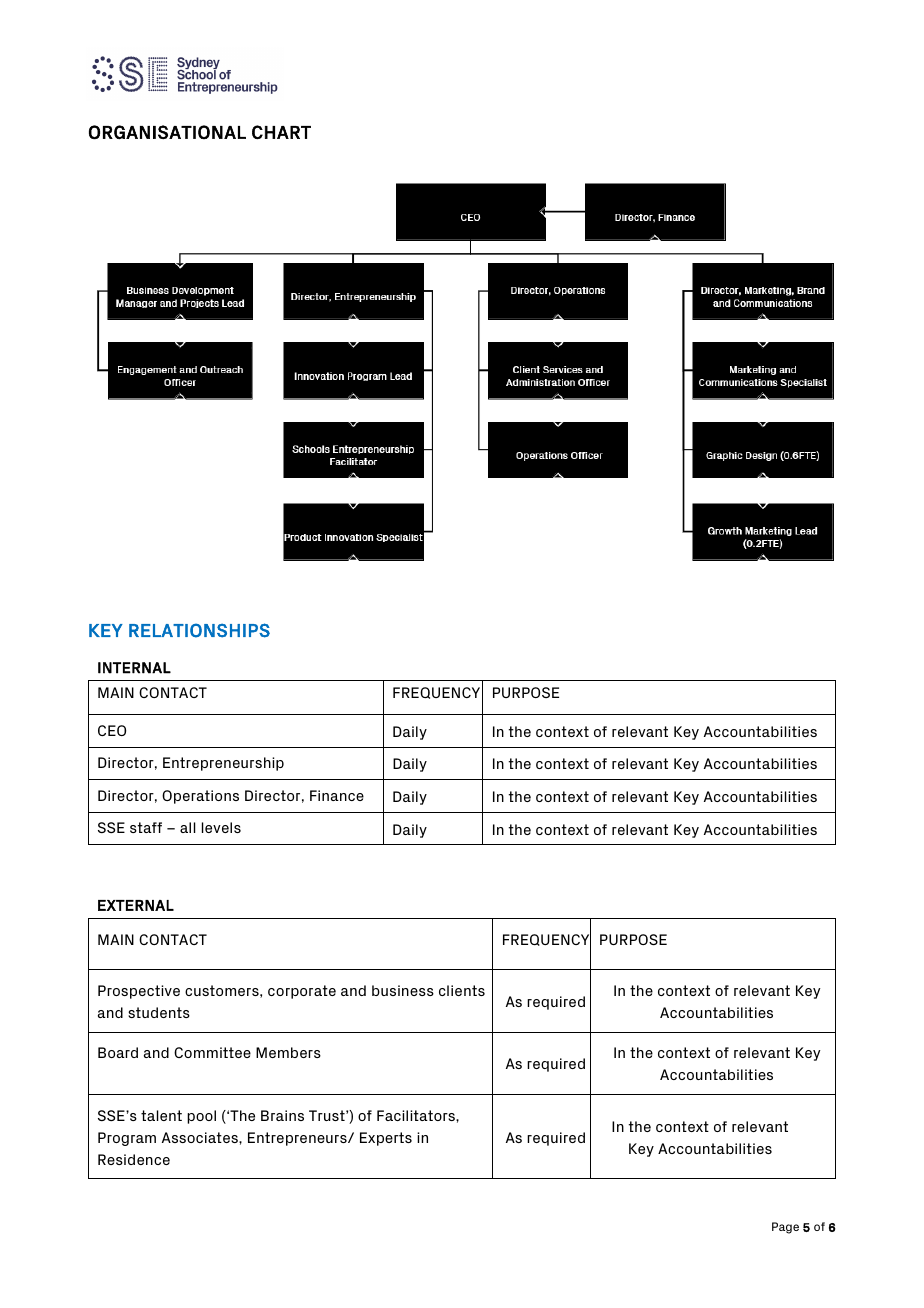 The width and height of the document is (924, 1308). What do you see at coordinates (136, 905) in the document?
I see `EXTERNAL` at bounding box center [136, 905].
